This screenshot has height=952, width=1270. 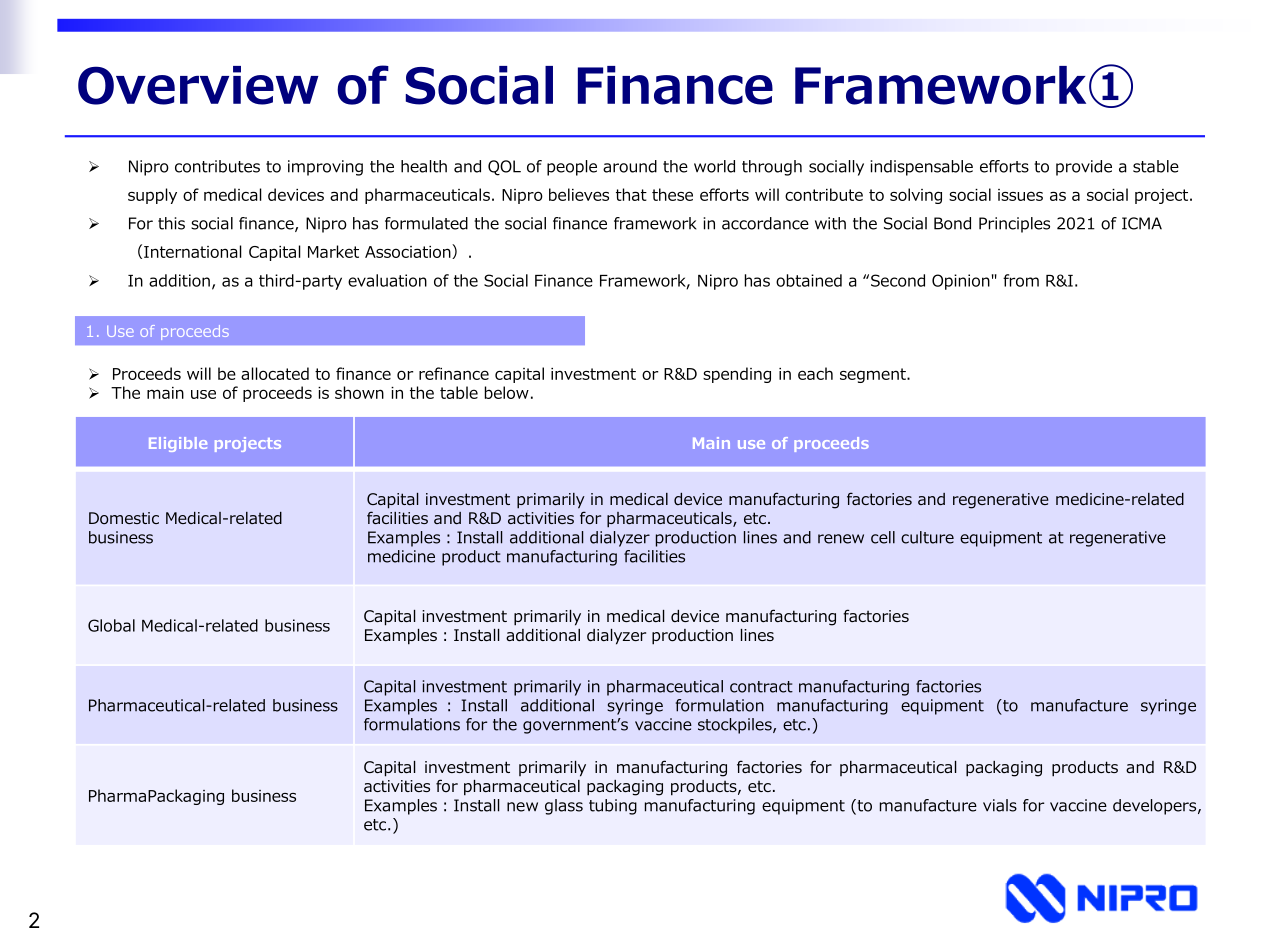 What do you see at coordinates (507, 392) in the screenshot?
I see `below` at bounding box center [507, 392].
